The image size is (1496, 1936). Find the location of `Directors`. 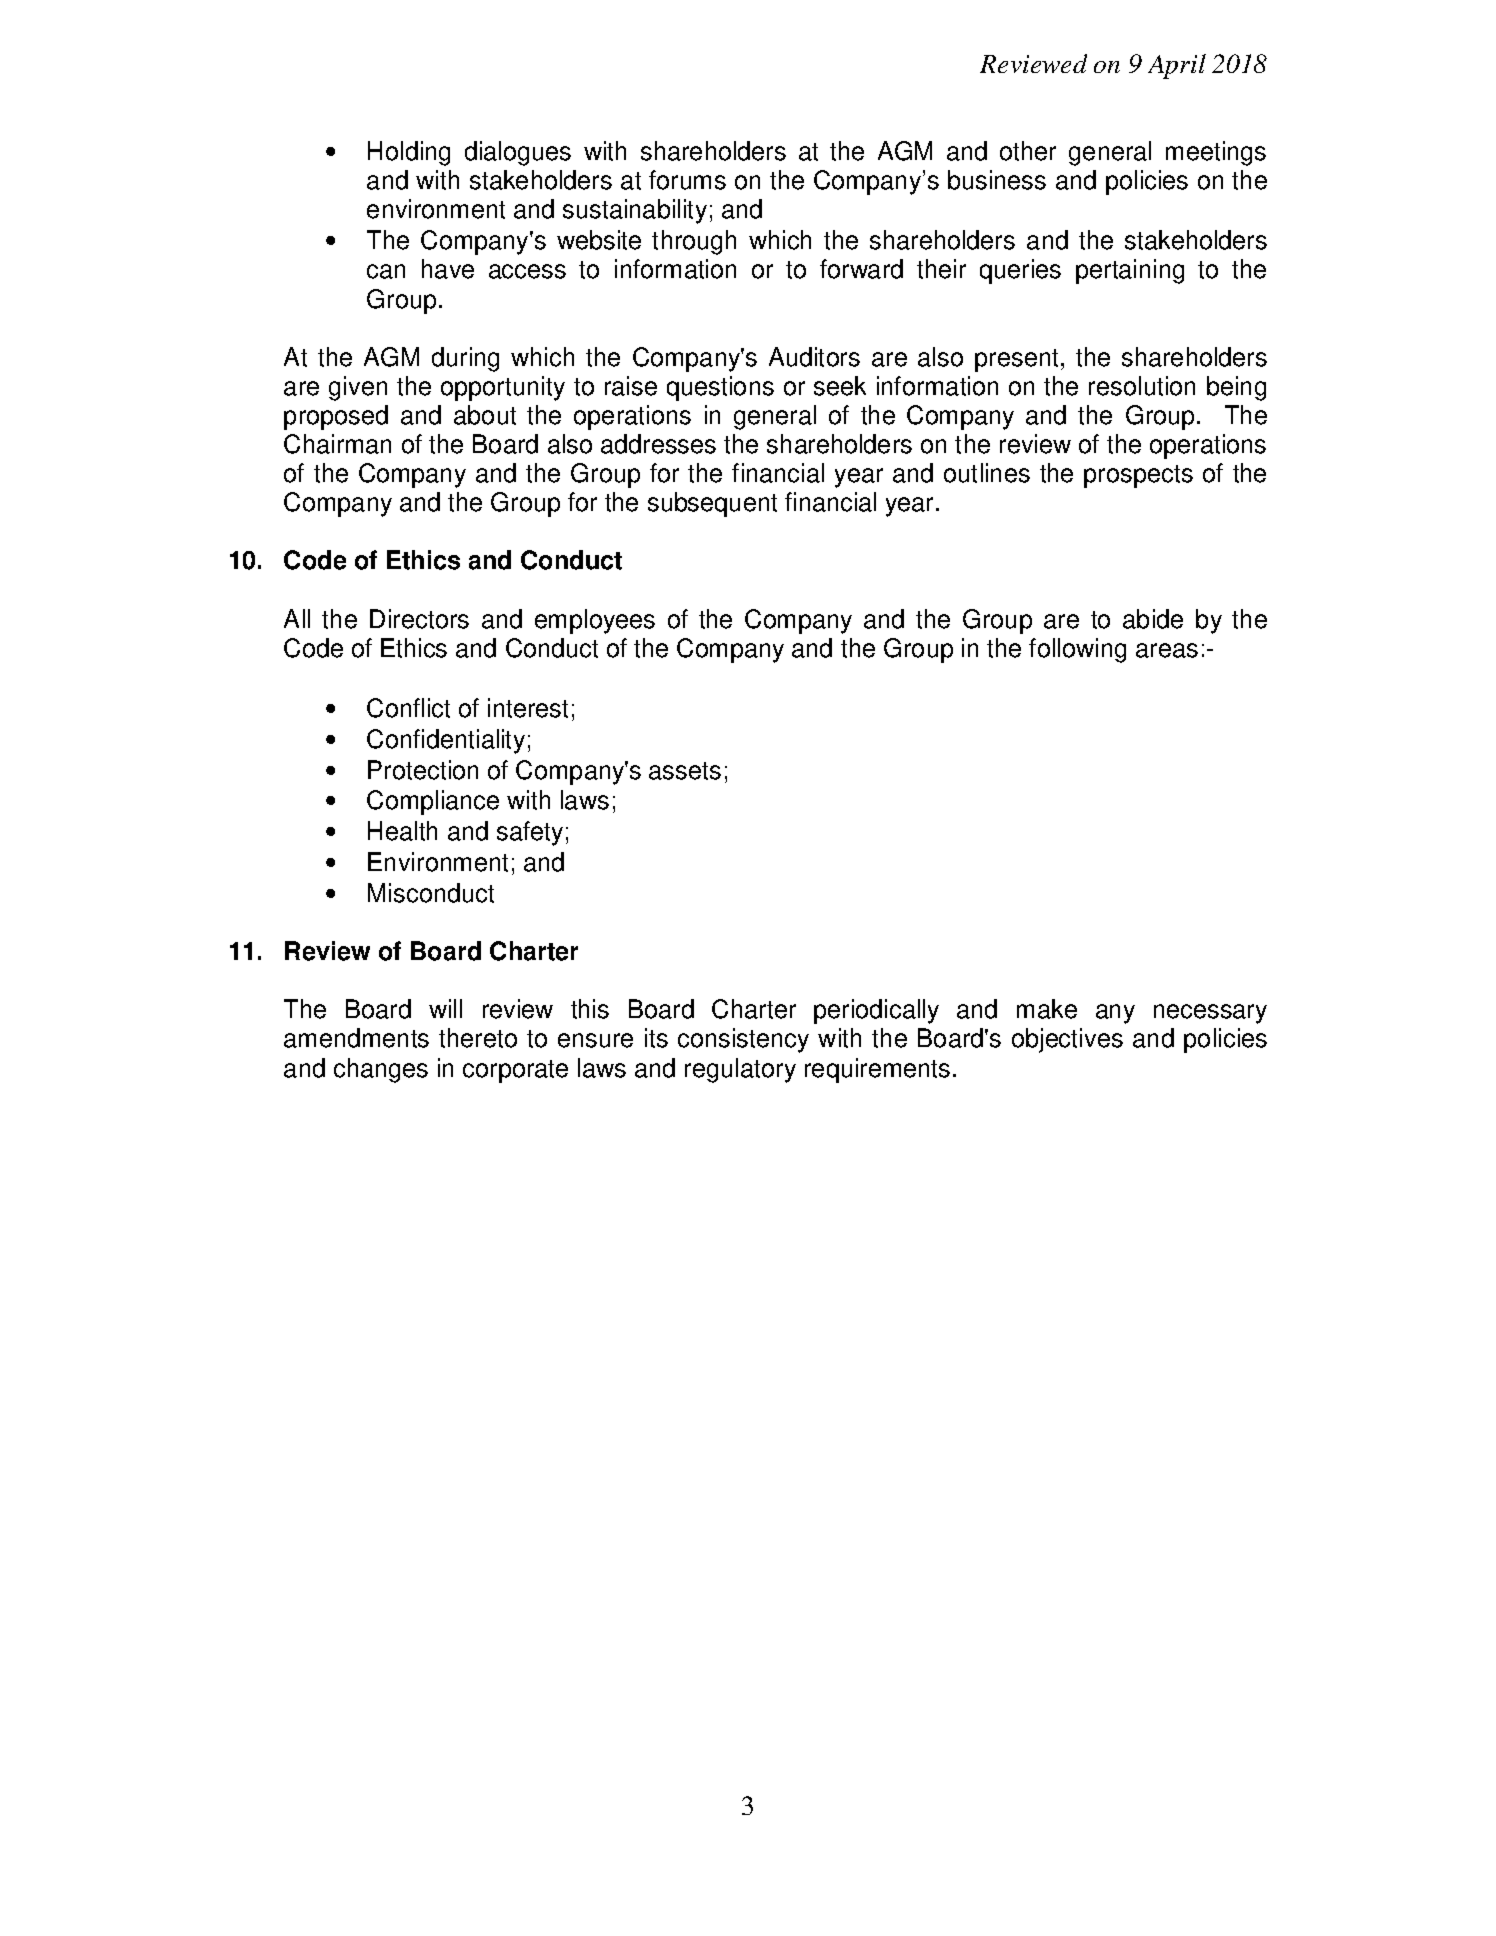

Directors is located at coordinates (419, 619).
